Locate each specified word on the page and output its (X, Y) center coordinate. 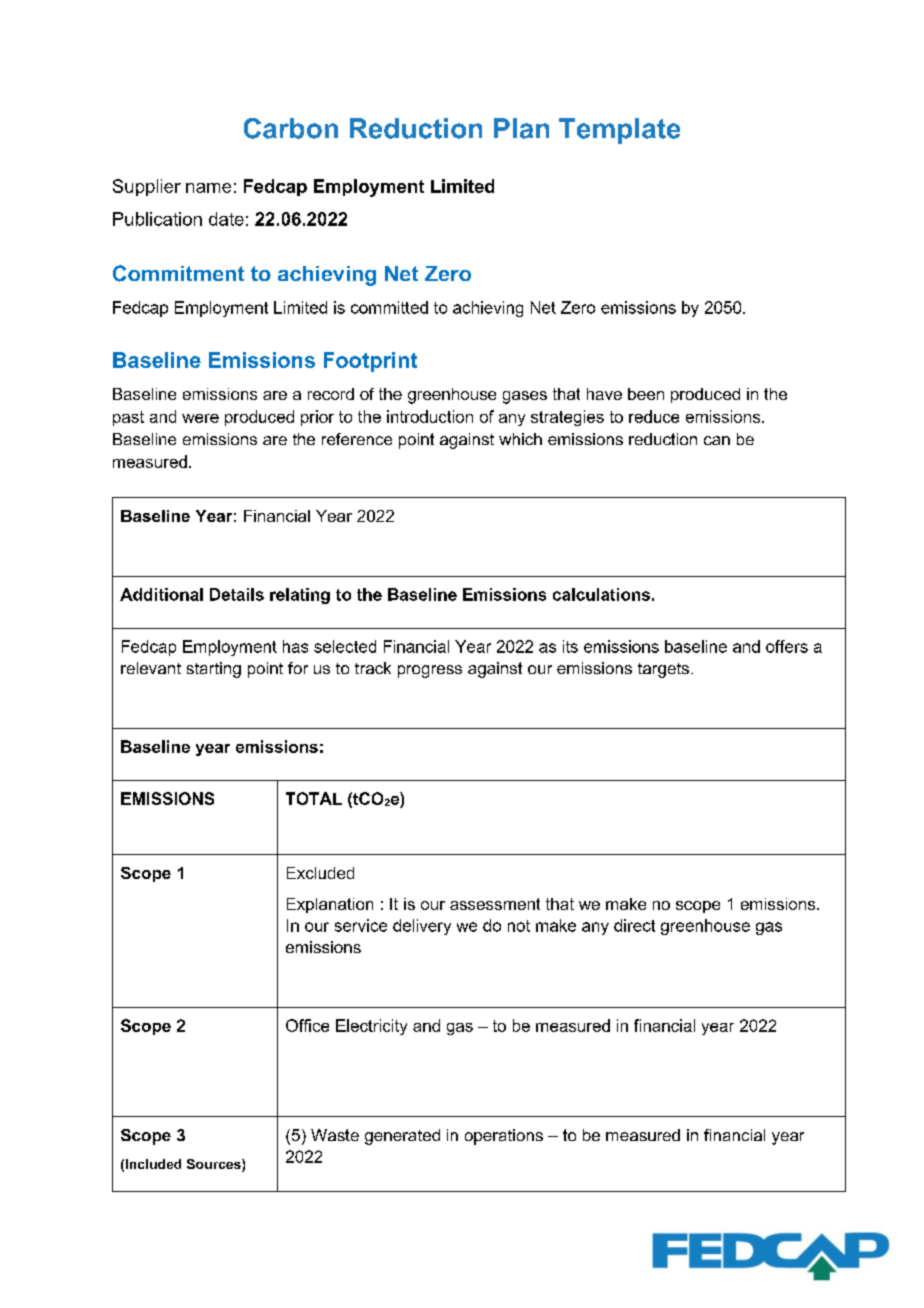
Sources (215, 1165)
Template (619, 131)
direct (634, 925)
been (646, 394)
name (208, 188)
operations (504, 1137)
